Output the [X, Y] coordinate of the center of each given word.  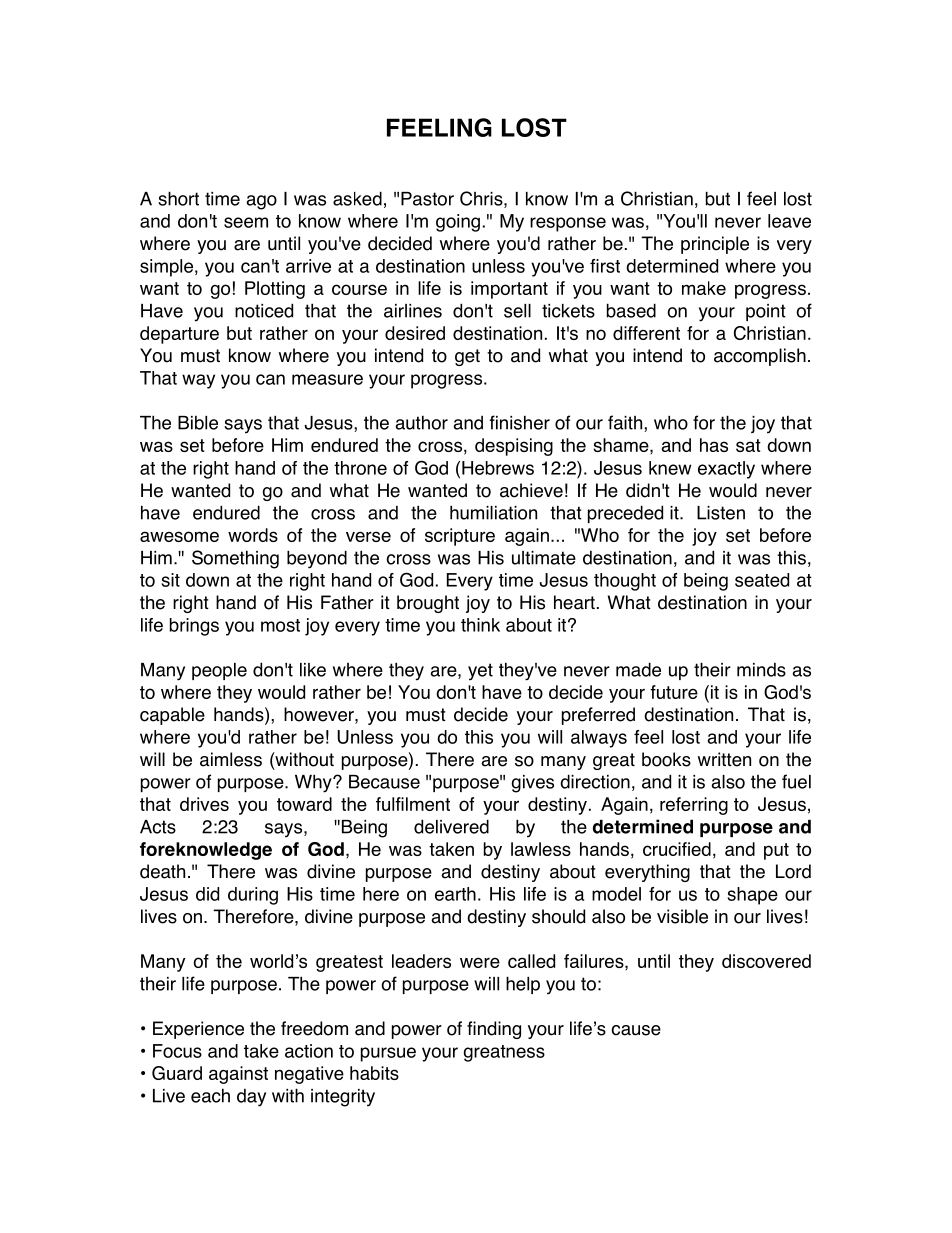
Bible [198, 423]
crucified [677, 849]
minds [761, 670]
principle [715, 245]
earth [455, 894]
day [251, 1098]
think [480, 625]
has [714, 445]
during [253, 896]
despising [514, 447]
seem [246, 222]
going [458, 223]
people [219, 671]
